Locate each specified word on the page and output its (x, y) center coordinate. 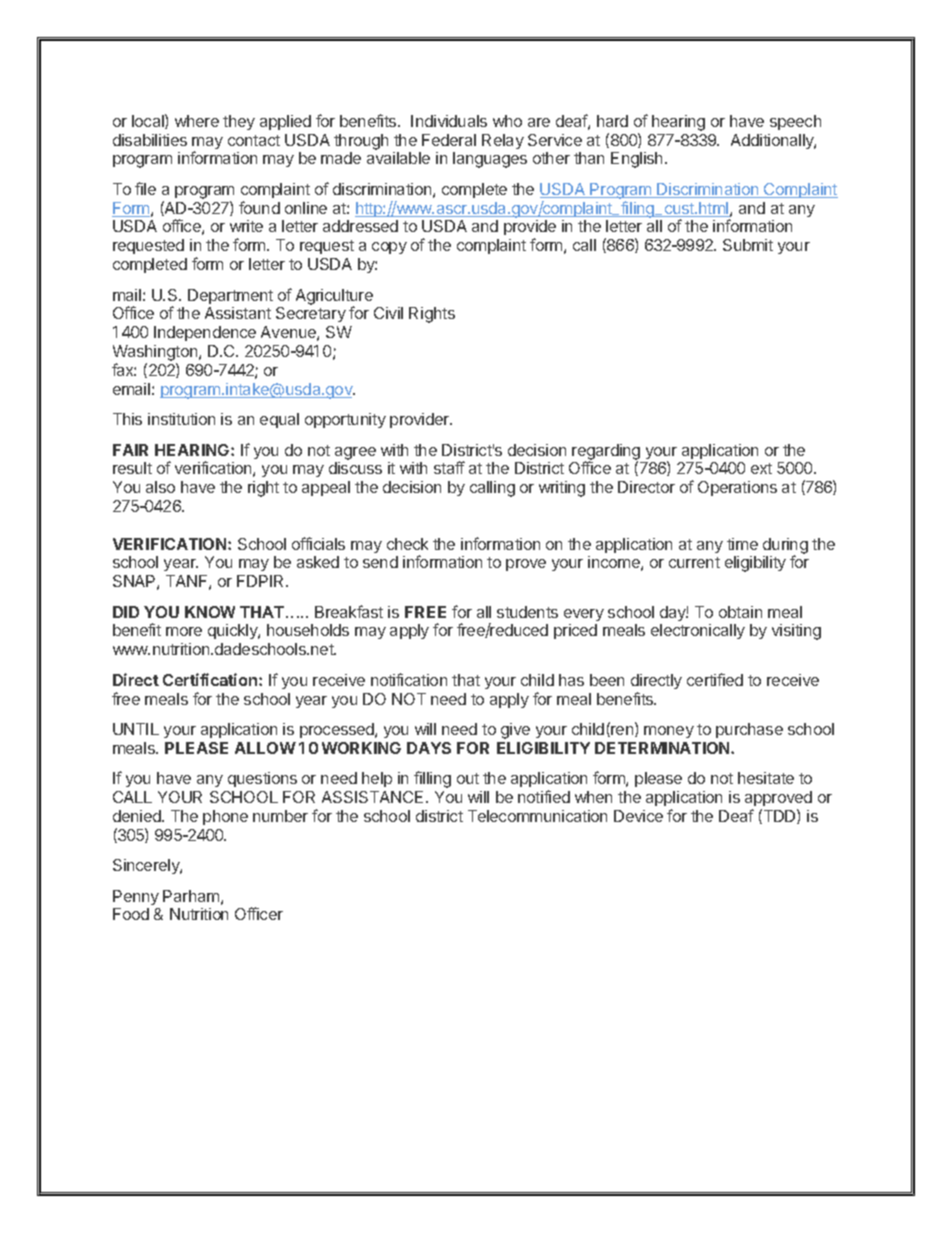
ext (761, 468)
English (636, 160)
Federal (449, 140)
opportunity (345, 420)
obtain (740, 612)
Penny (136, 897)
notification (409, 679)
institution (181, 419)
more (184, 631)
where (197, 121)
